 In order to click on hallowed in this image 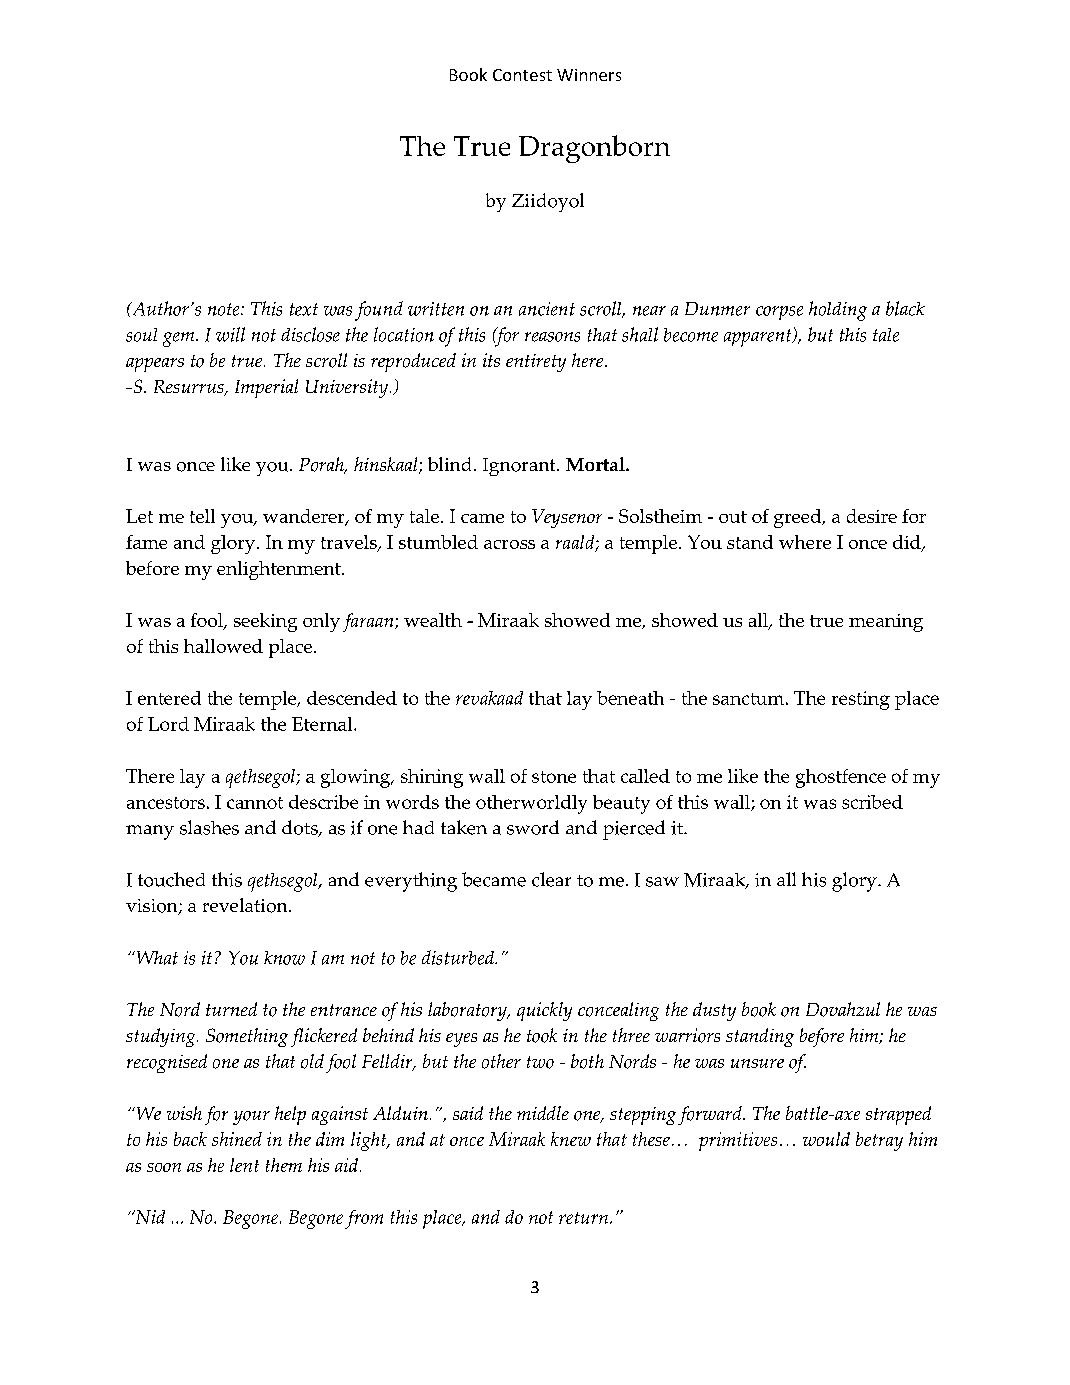, I will do `click(223, 646)`.
